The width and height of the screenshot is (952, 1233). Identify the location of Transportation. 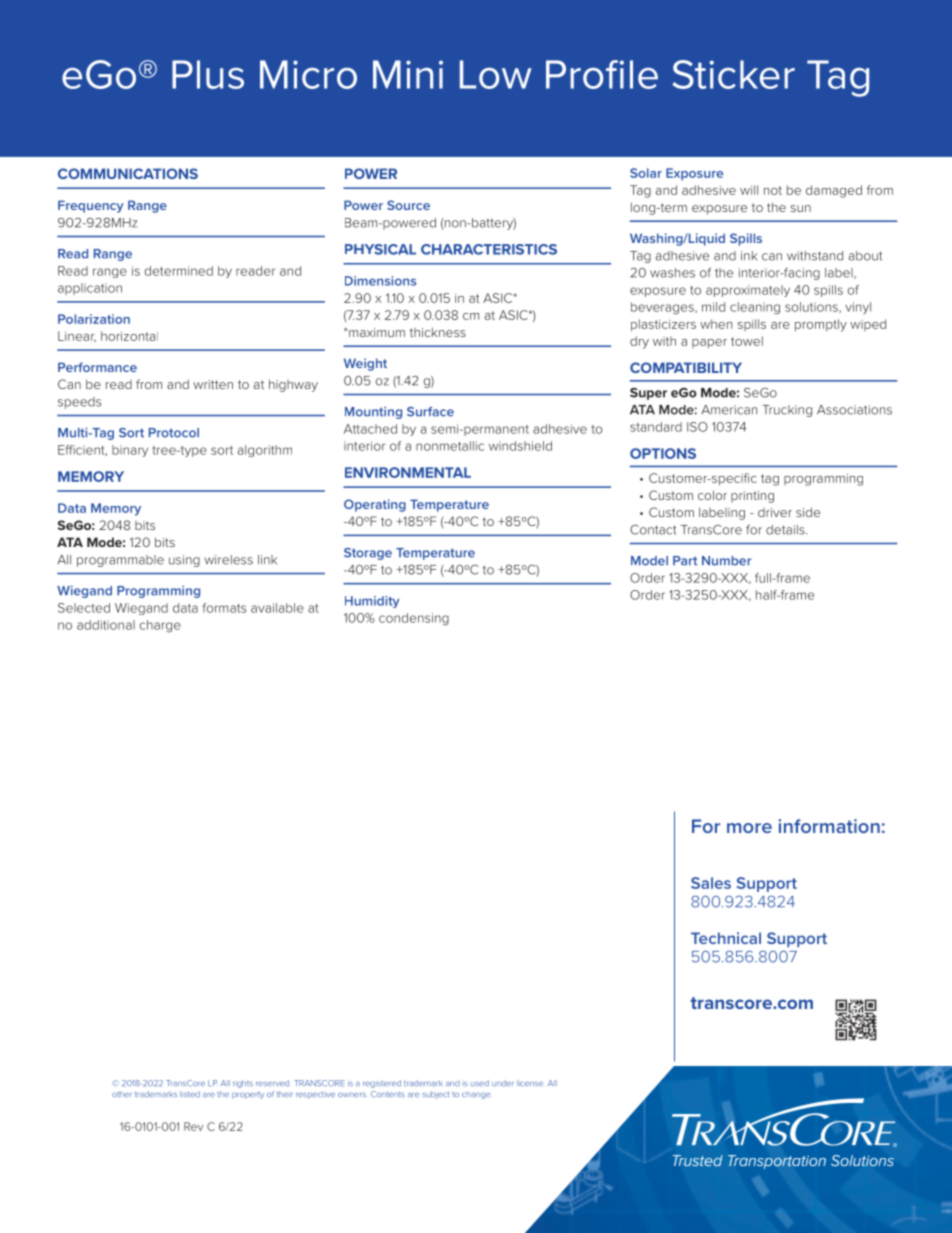
(777, 1162).
